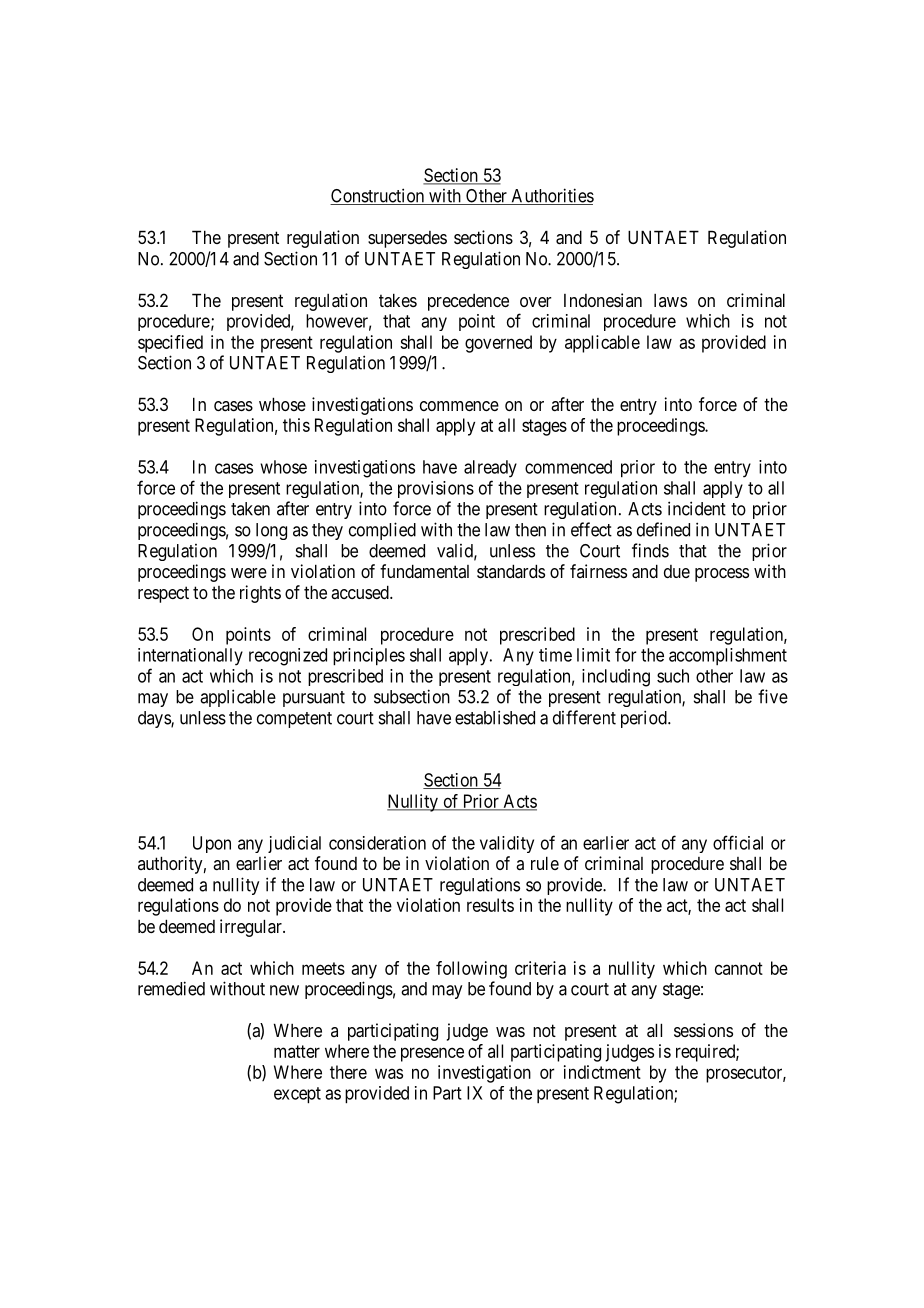  Describe the element at coordinates (297, 1051) in the screenshot. I see `matter` at that location.
